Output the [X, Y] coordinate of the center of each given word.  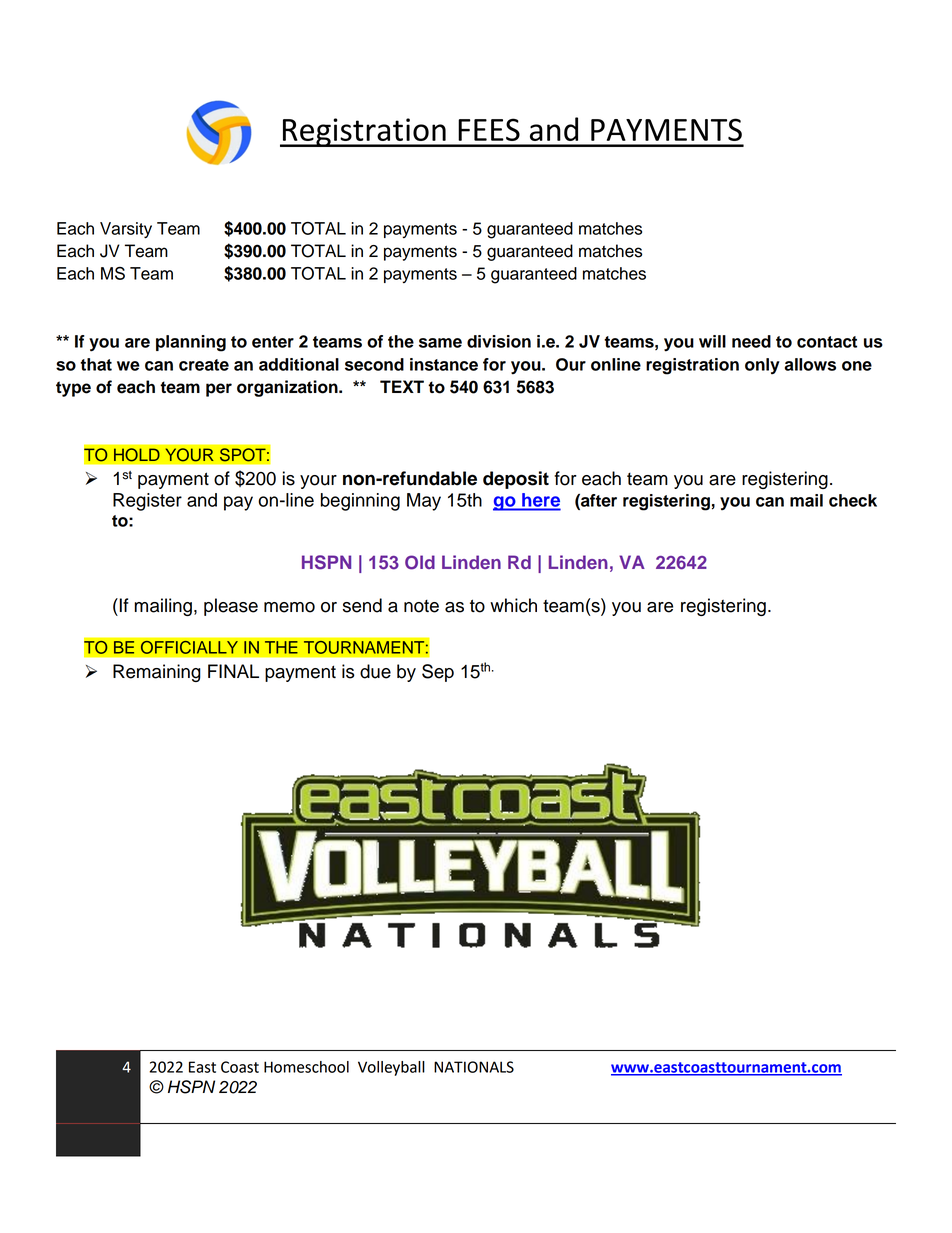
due [375, 671]
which [513, 605]
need [751, 341]
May [424, 502]
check [853, 500]
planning [191, 343]
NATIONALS [474, 1067]
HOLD [136, 455]
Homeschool [306, 1067]
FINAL [233, 671]
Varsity [126, 230]
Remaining [157, 673]
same [440, 343]
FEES [489, 129]
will [712, 341]
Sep [438, 673]
